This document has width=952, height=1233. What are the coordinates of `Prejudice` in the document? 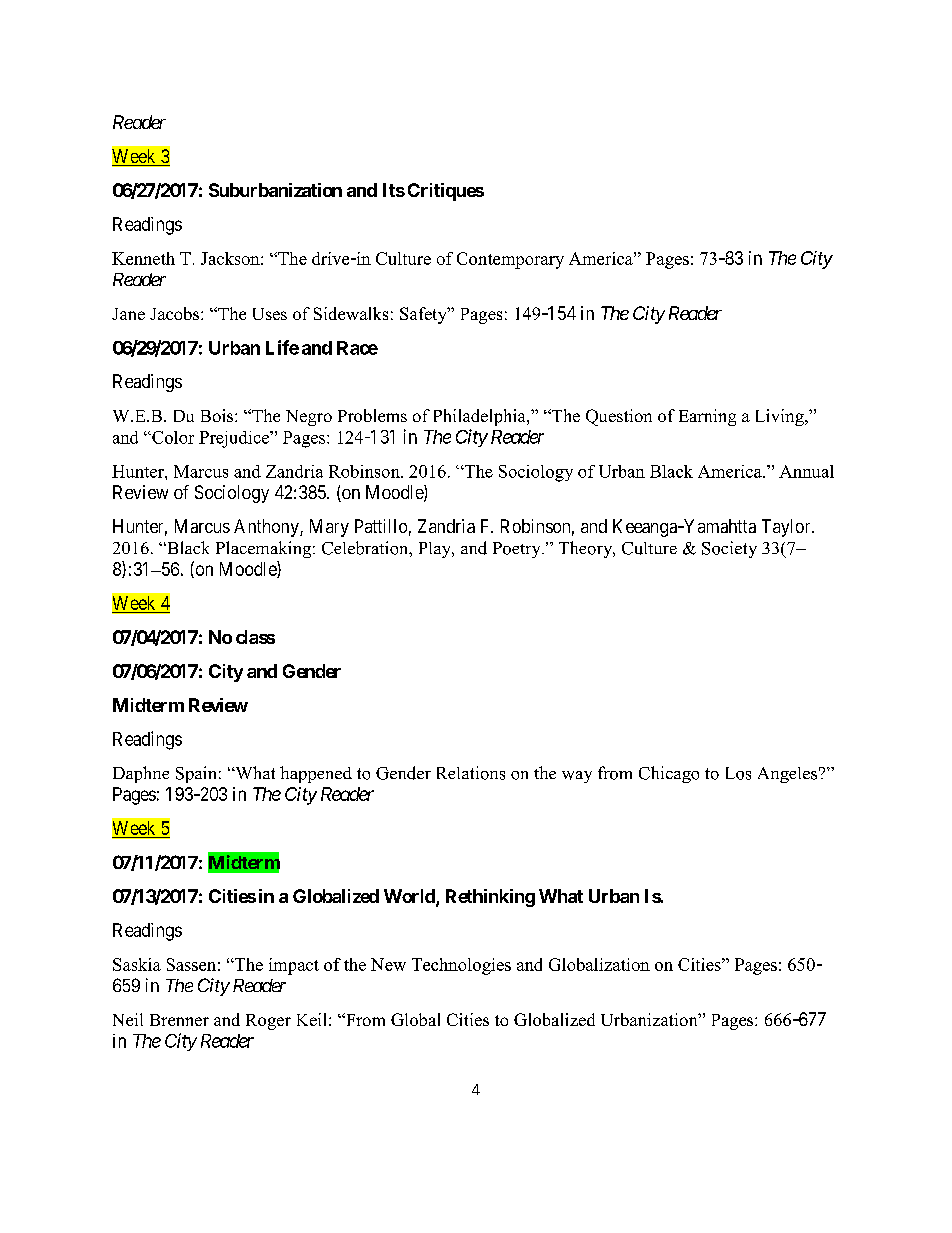 It's located at (235, 439).
